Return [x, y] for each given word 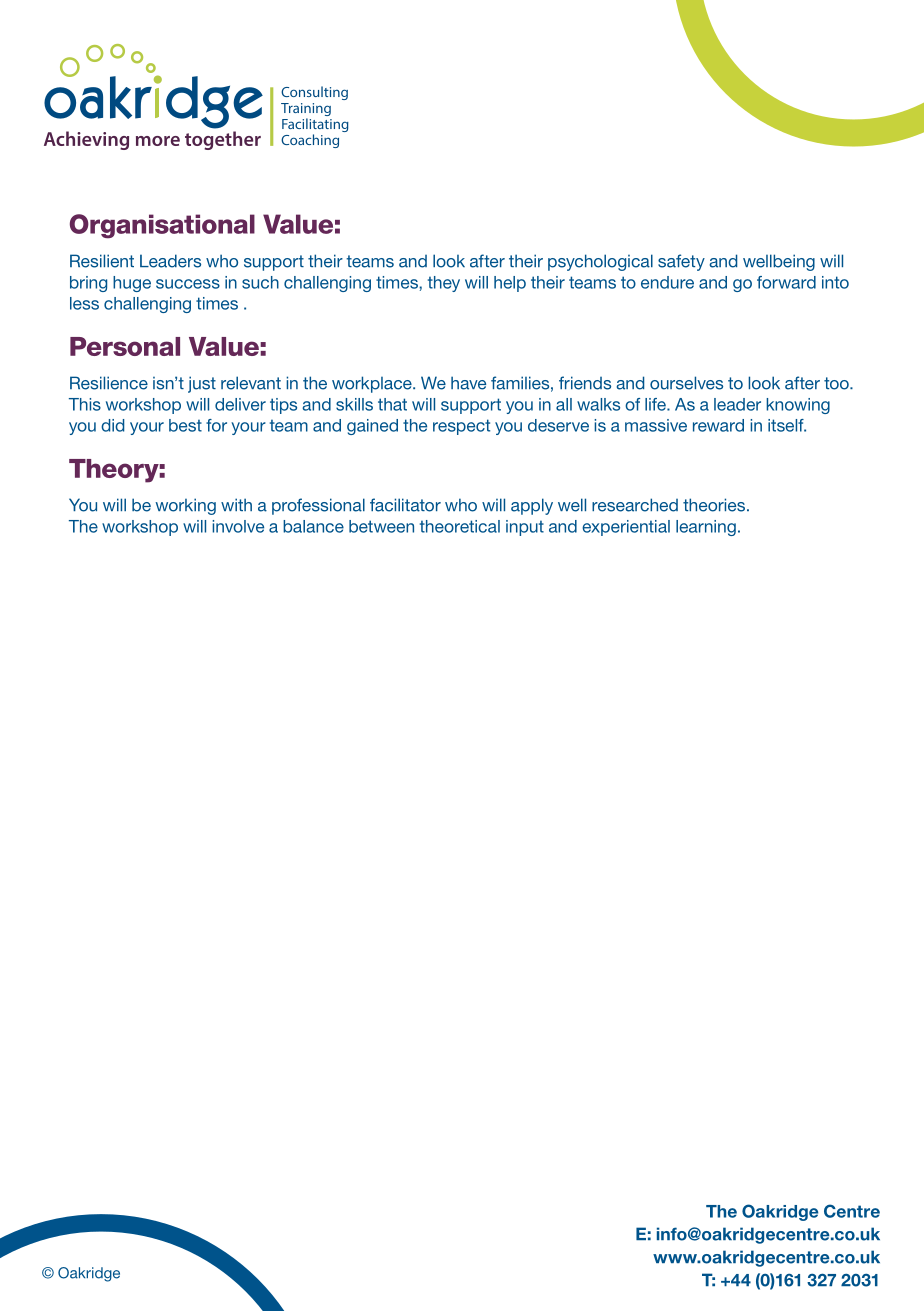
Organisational [162, 226]
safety [681, 262]
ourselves [686, 383]
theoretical [460, 526]
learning [706, 528]
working [185, 506]
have [468, 383]
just [202, 384]
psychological [600, 262]
